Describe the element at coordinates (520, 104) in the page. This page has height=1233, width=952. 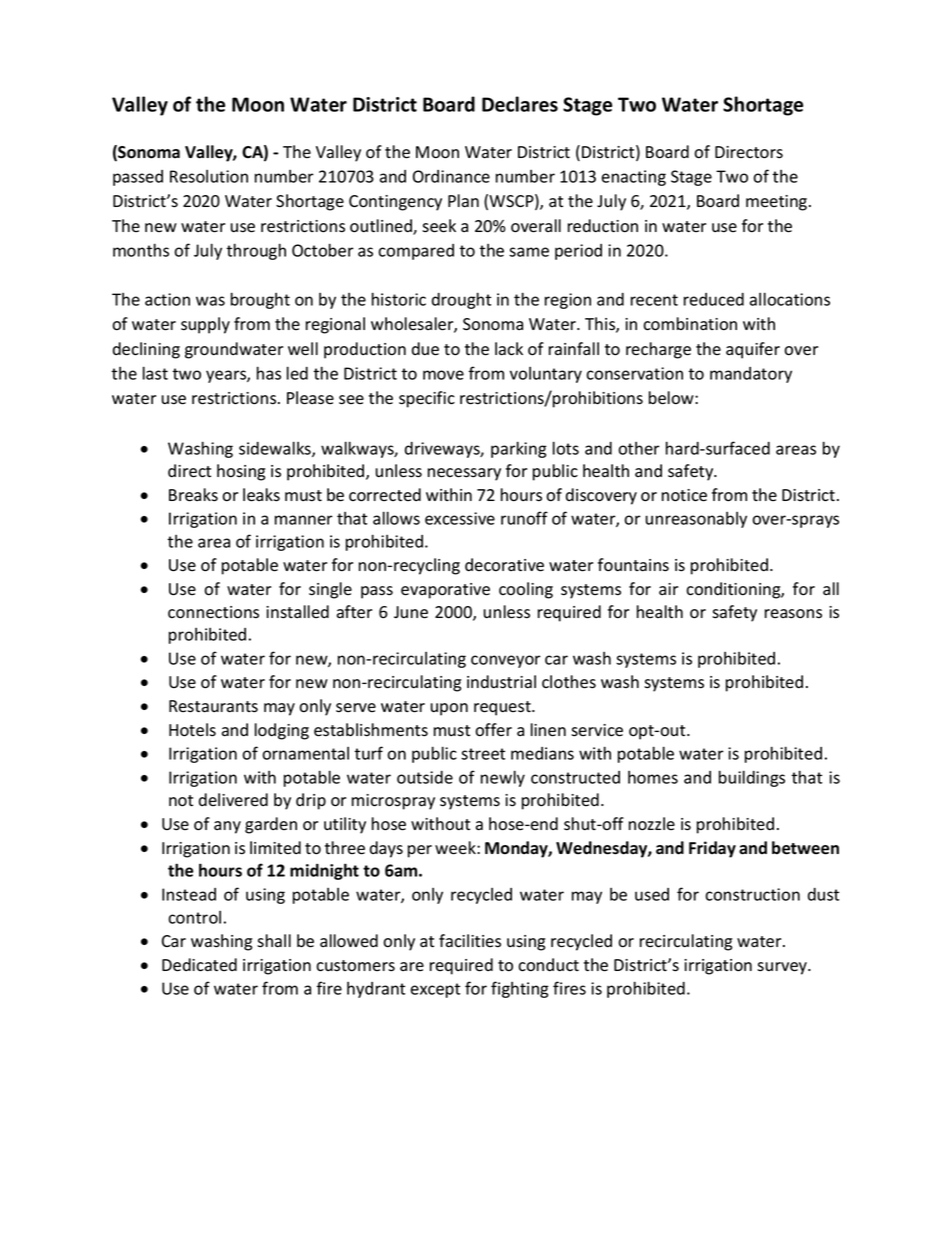
I see `Declares` at that location.
